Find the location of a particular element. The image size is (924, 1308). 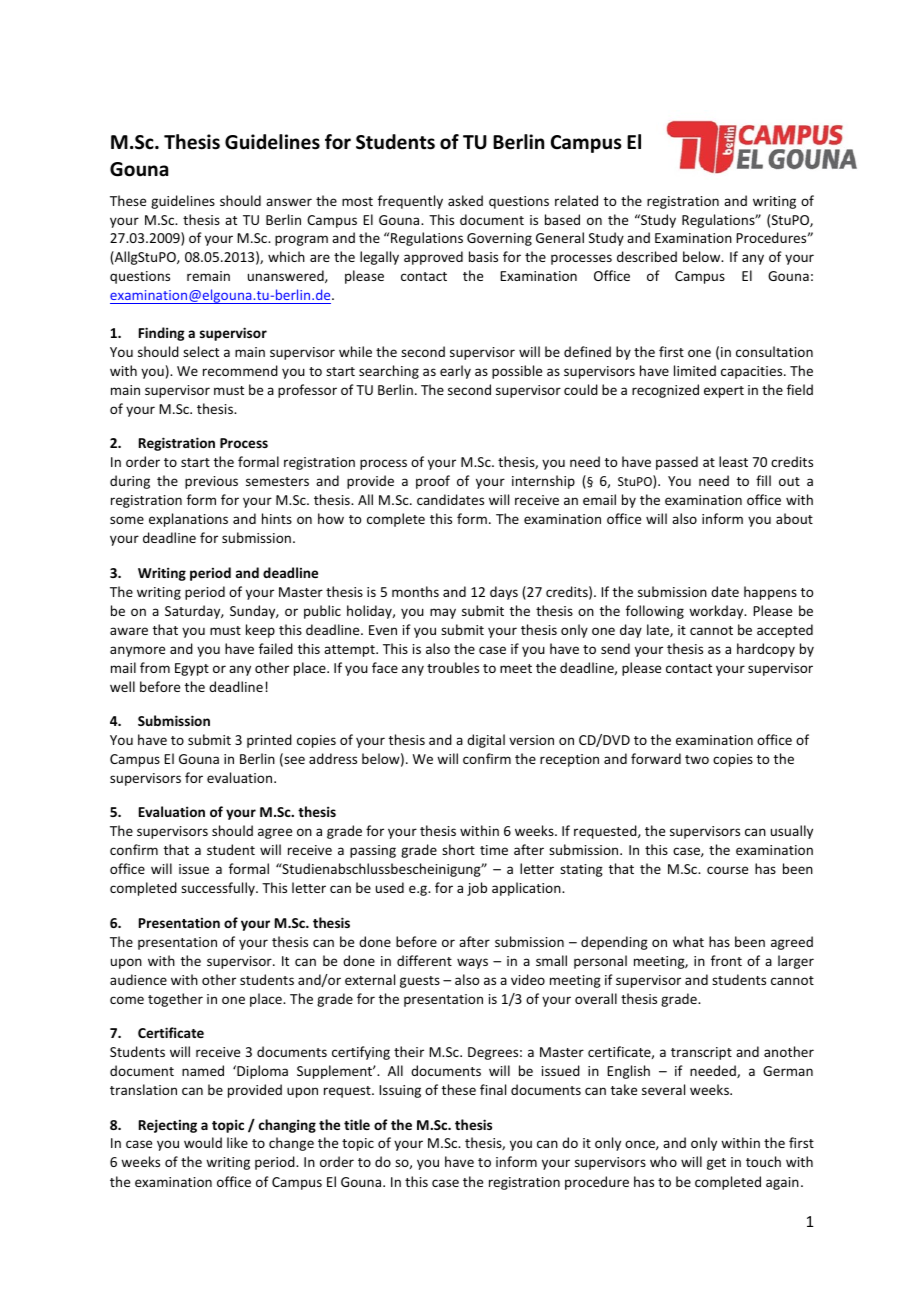

final is located at coordinates (493, 1089).
